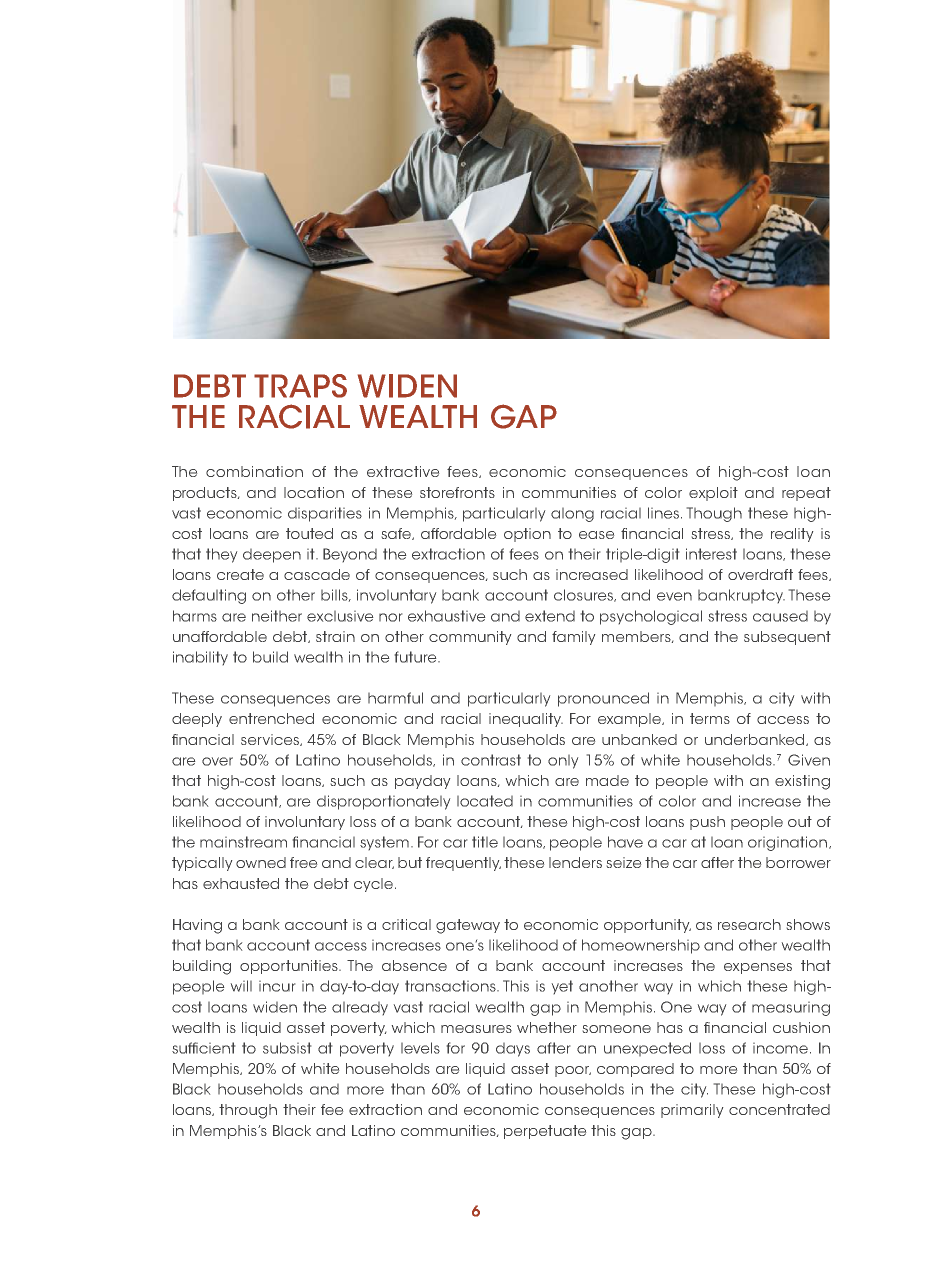 The width and height of the screenshot is (952, 1270). I want to click on frequently, so click(463, 864).
